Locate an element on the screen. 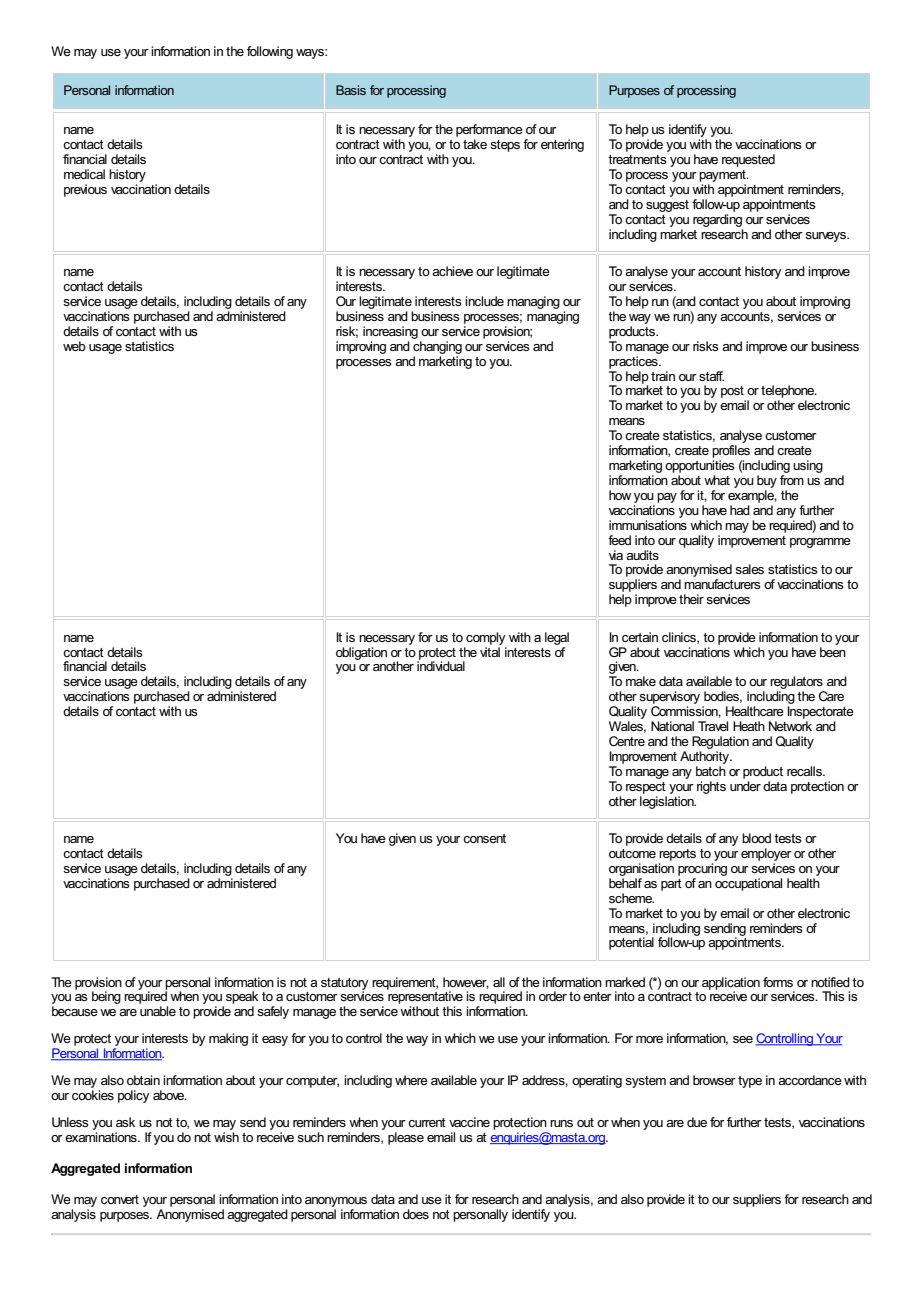 This screenshot has height=1308, width=924. regulators is located at coordinates (797, 684).
